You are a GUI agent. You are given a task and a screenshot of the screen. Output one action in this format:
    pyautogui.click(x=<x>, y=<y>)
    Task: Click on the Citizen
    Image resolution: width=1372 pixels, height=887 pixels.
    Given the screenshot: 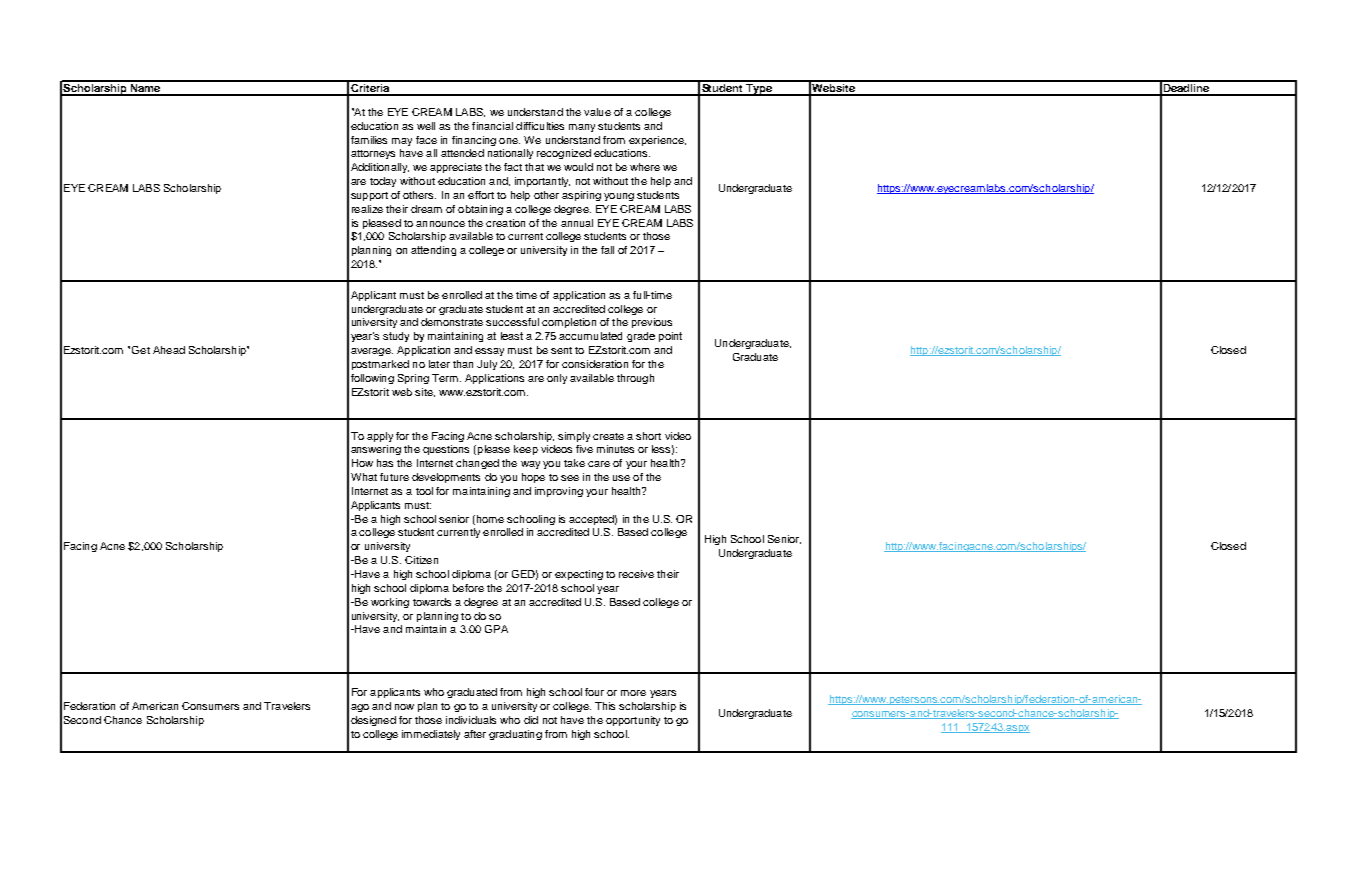 What is the action you would take?
    pyautogui.click(x=421, y=560)
